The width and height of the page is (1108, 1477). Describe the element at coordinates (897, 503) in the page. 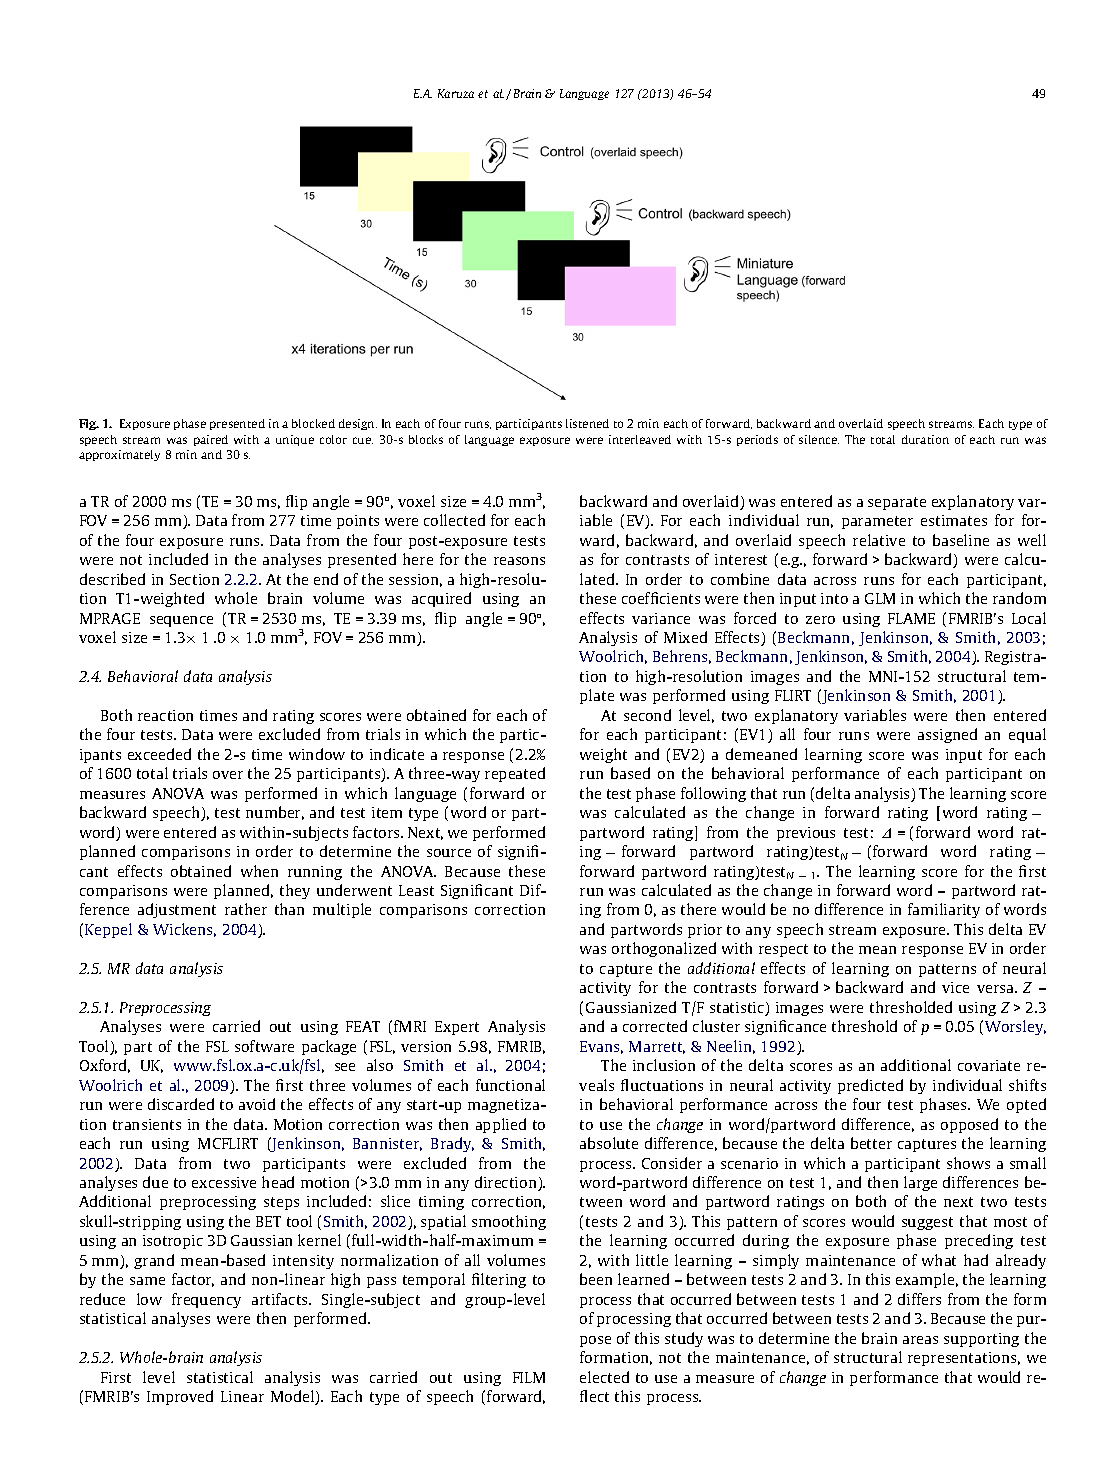

I see `separate` at that location.
